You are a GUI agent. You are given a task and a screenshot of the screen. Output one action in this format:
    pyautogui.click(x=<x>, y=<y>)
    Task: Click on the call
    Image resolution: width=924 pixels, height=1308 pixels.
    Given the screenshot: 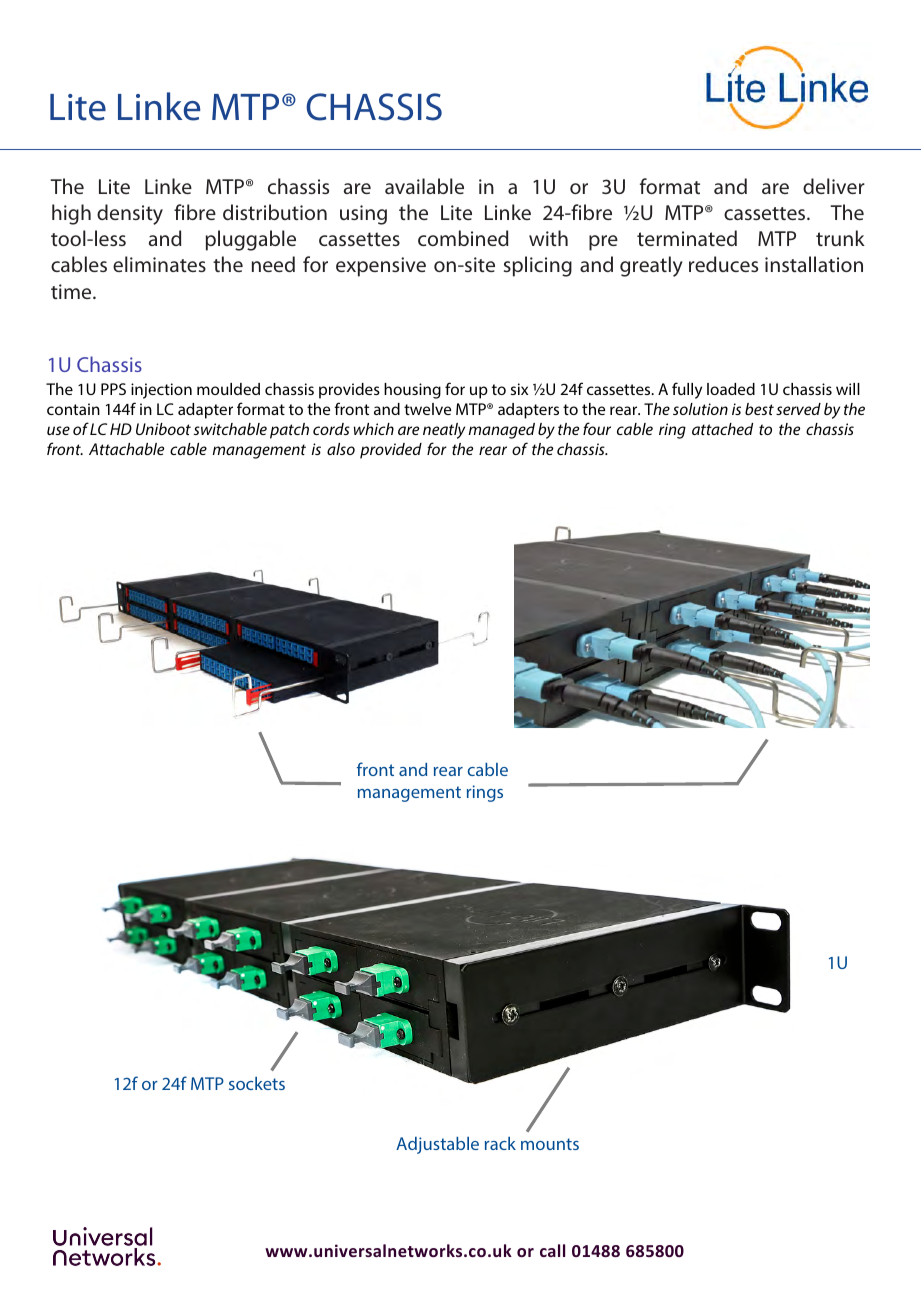 What is the action you would take?
    pyautogui.click(x=552, y=1250)
